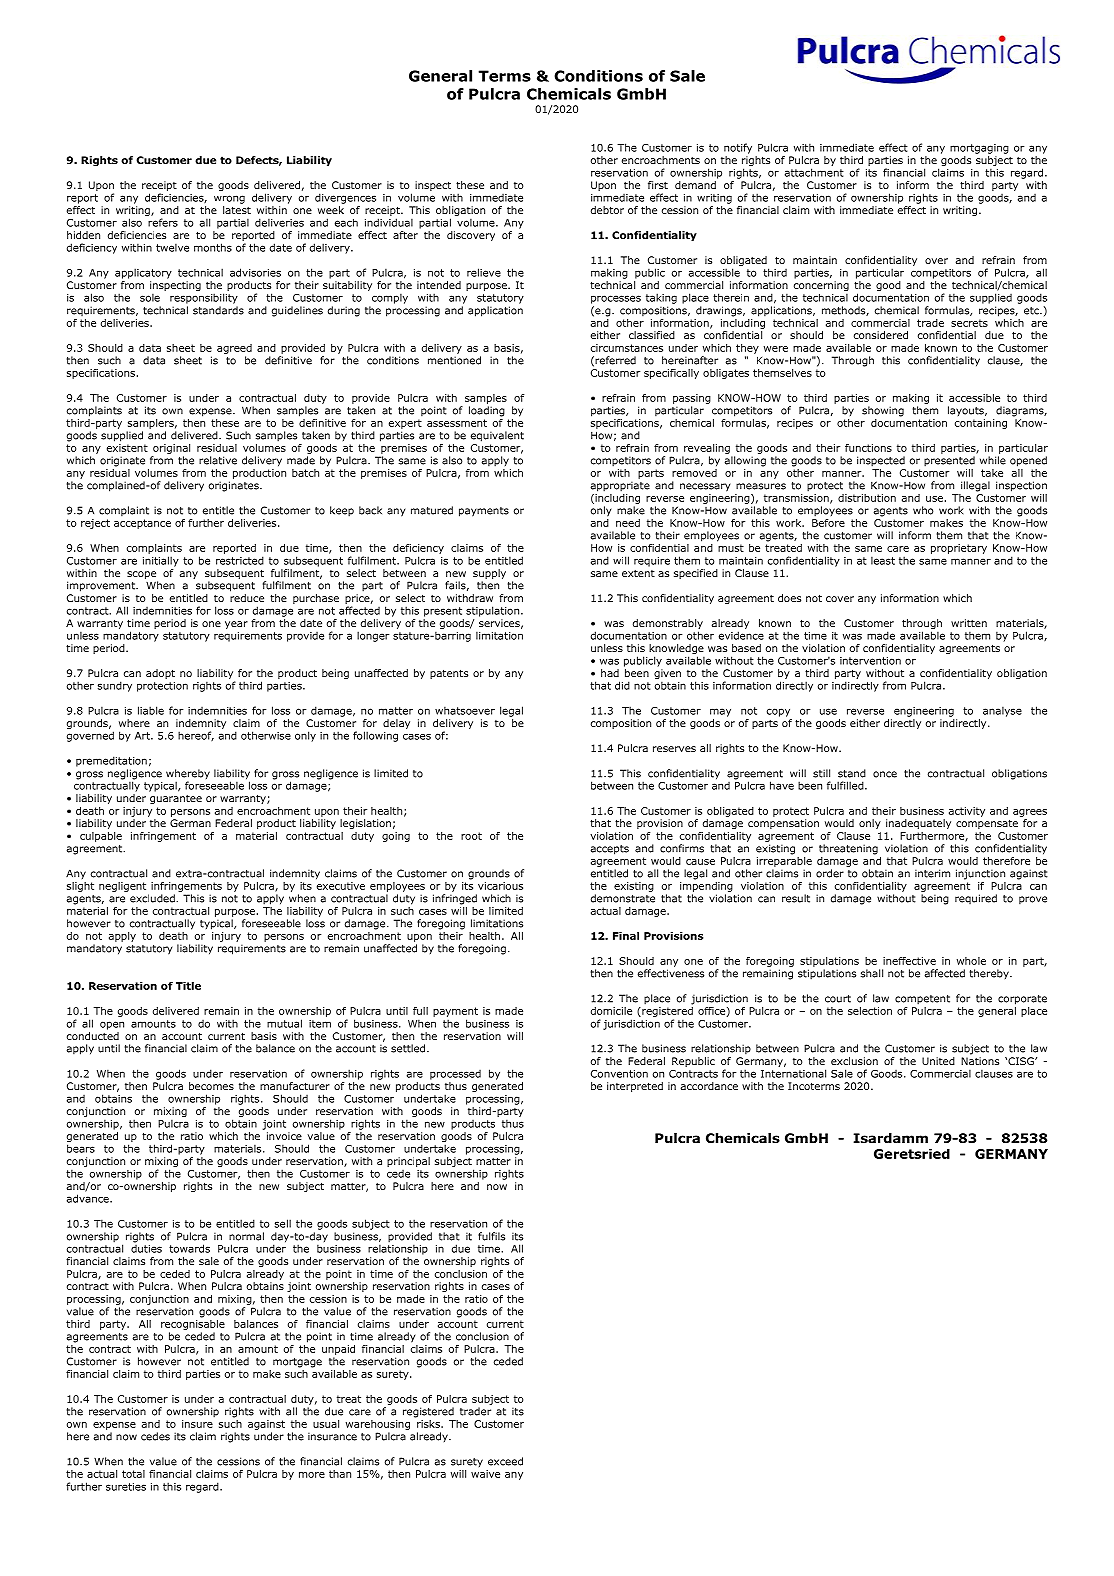 This screenshot has width=1114, height=1576. I want to click on wrong, so click(229, 199).
